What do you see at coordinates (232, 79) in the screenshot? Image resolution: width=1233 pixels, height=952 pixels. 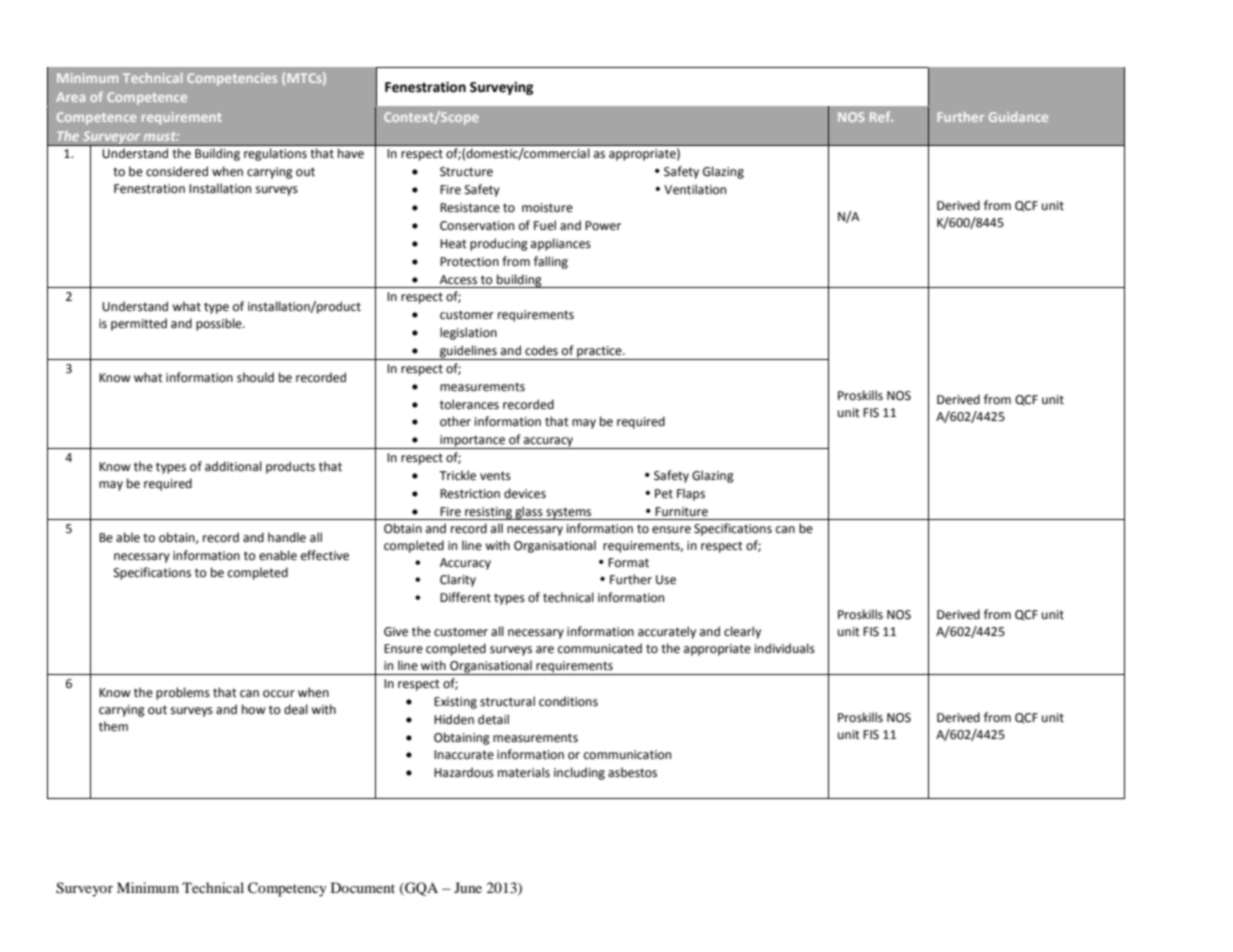 I see `Competencies` at bounding box center [232, 79].
